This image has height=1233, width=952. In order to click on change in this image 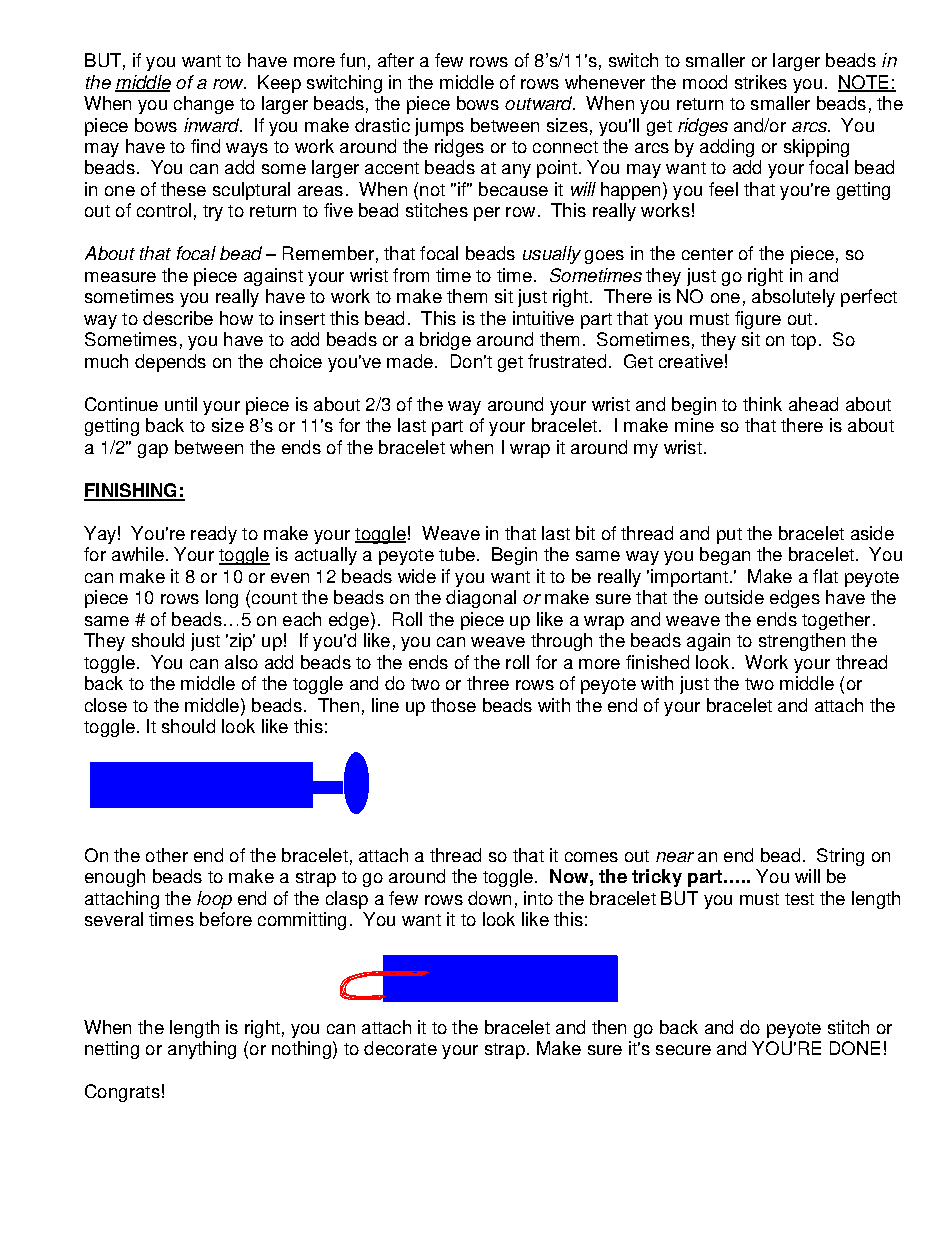, I will do `click(204, 105)`.
